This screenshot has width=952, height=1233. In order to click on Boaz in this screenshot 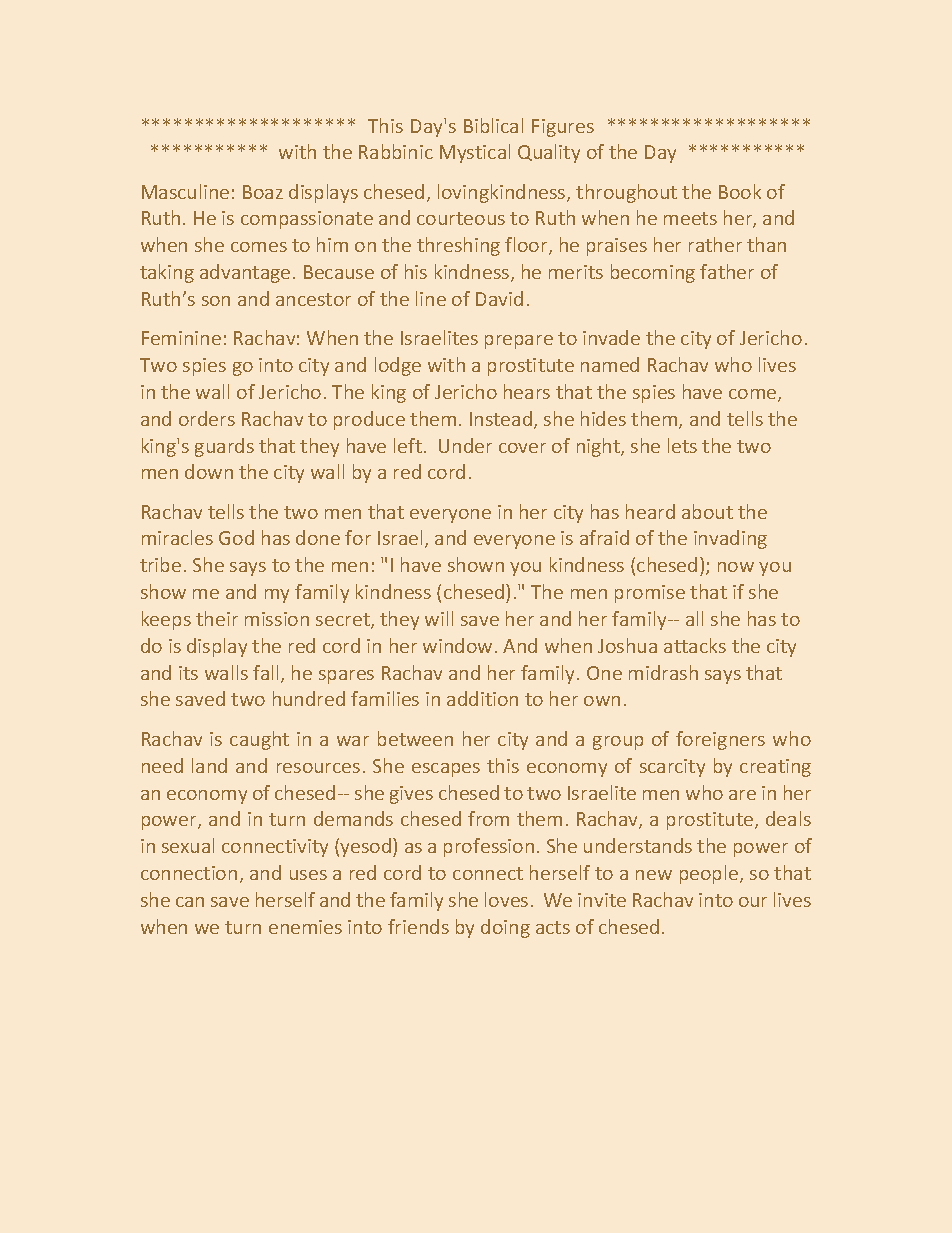, I will do `click(263, 192)`.
